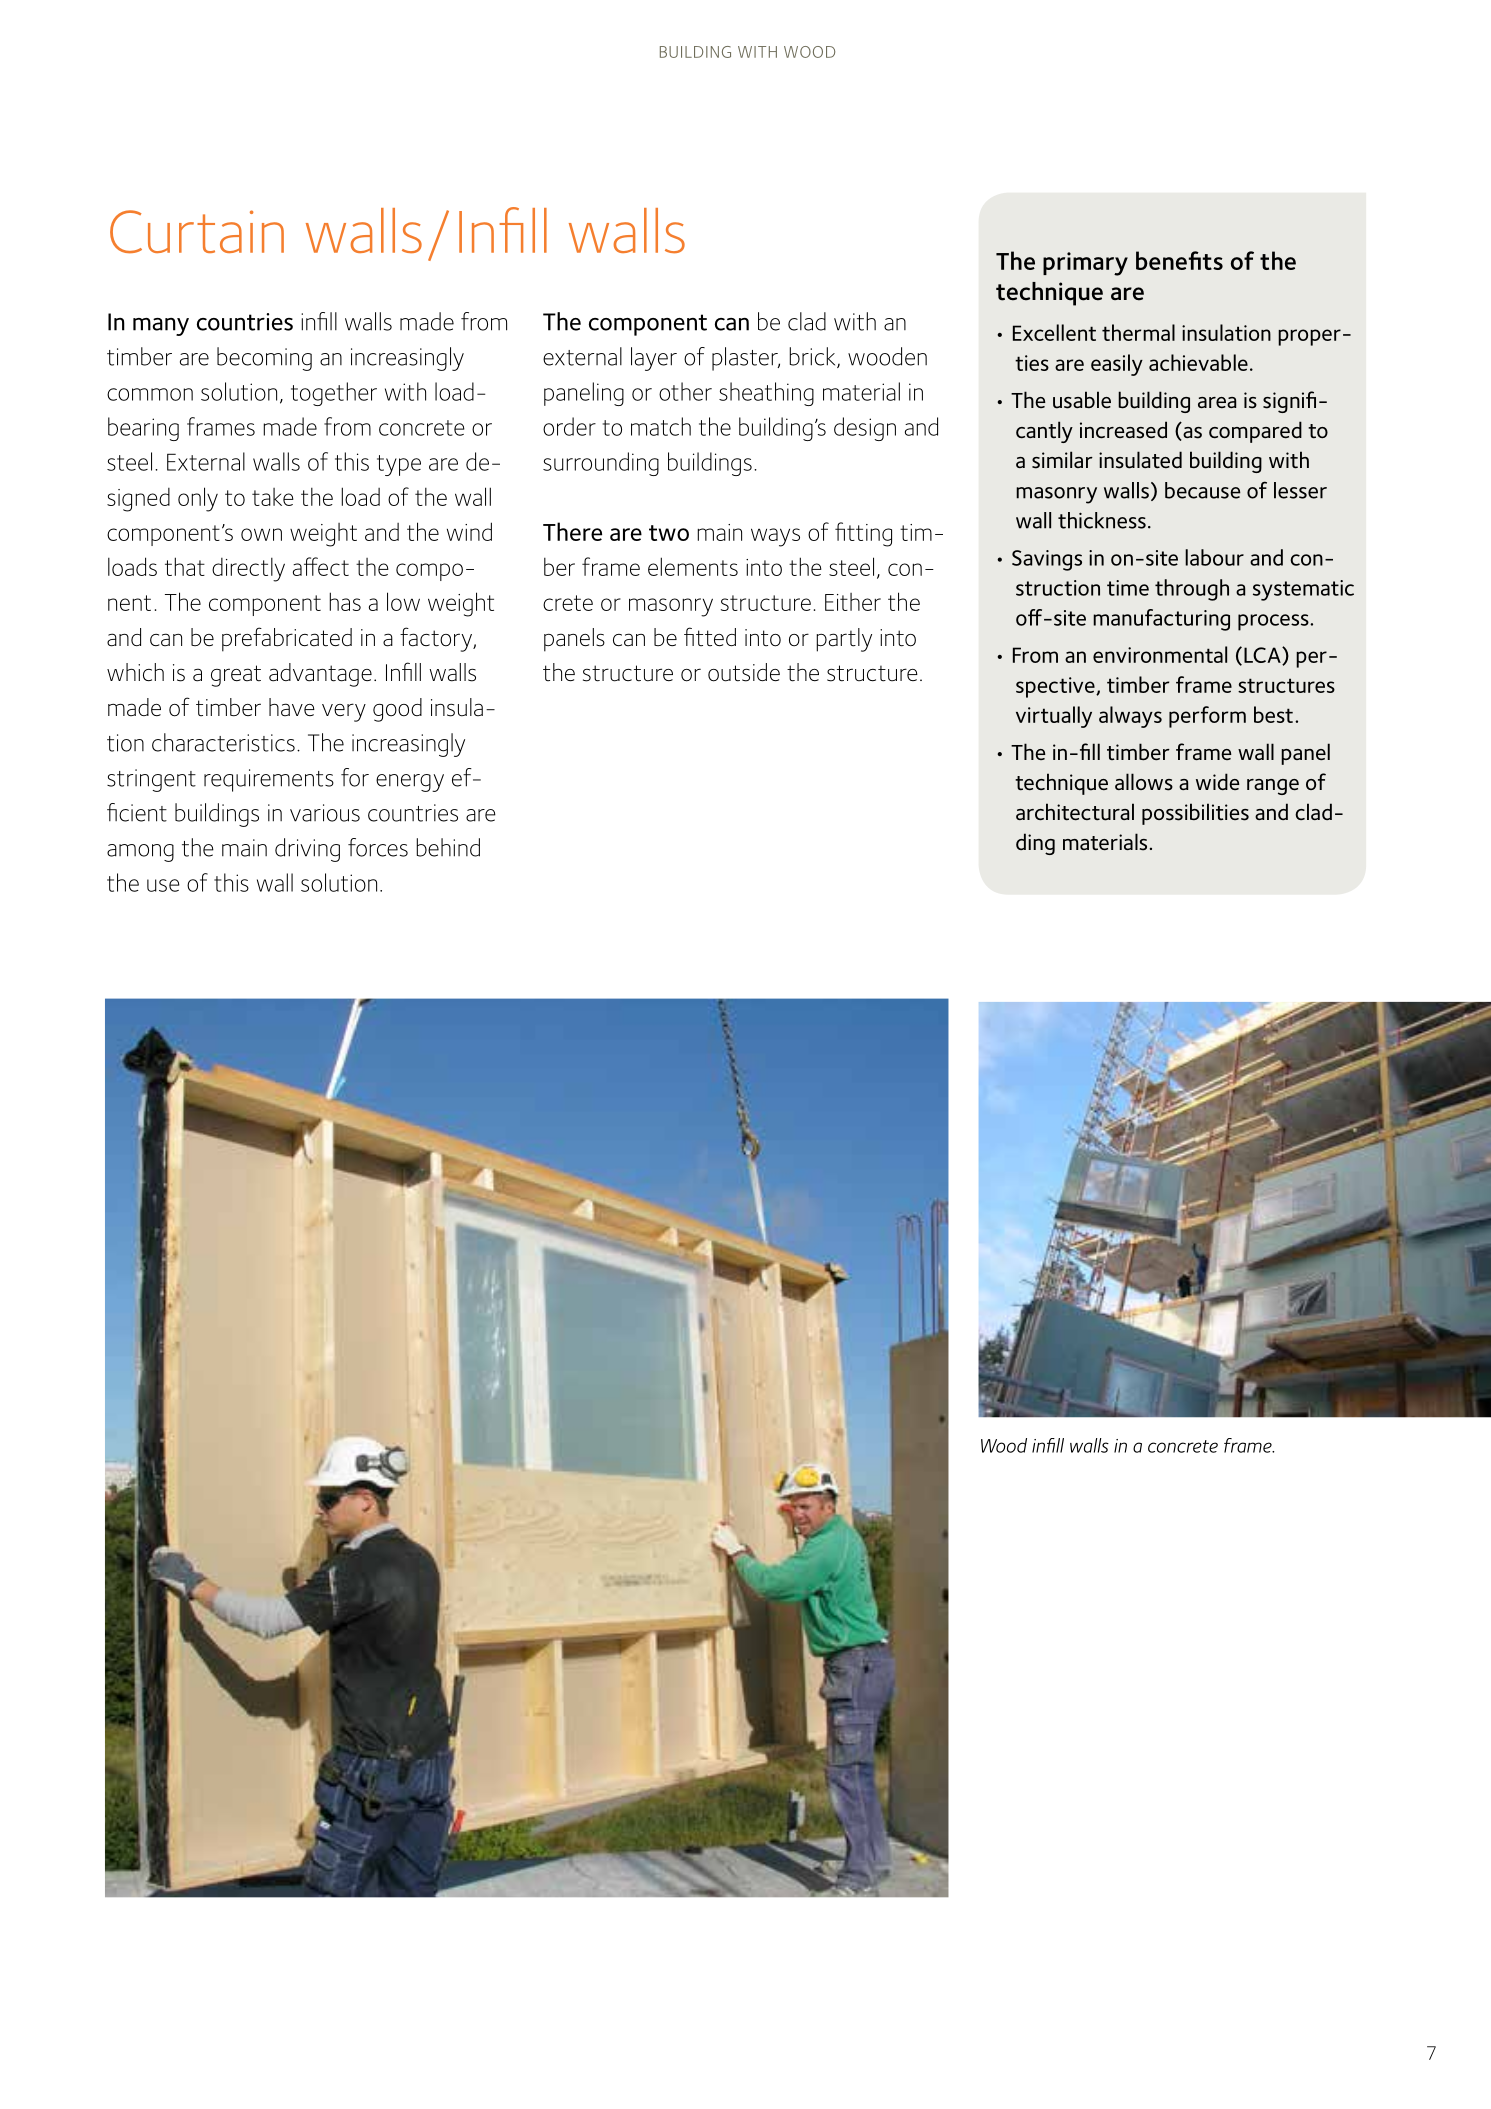  I want to click on driving, so click(307, 850).
